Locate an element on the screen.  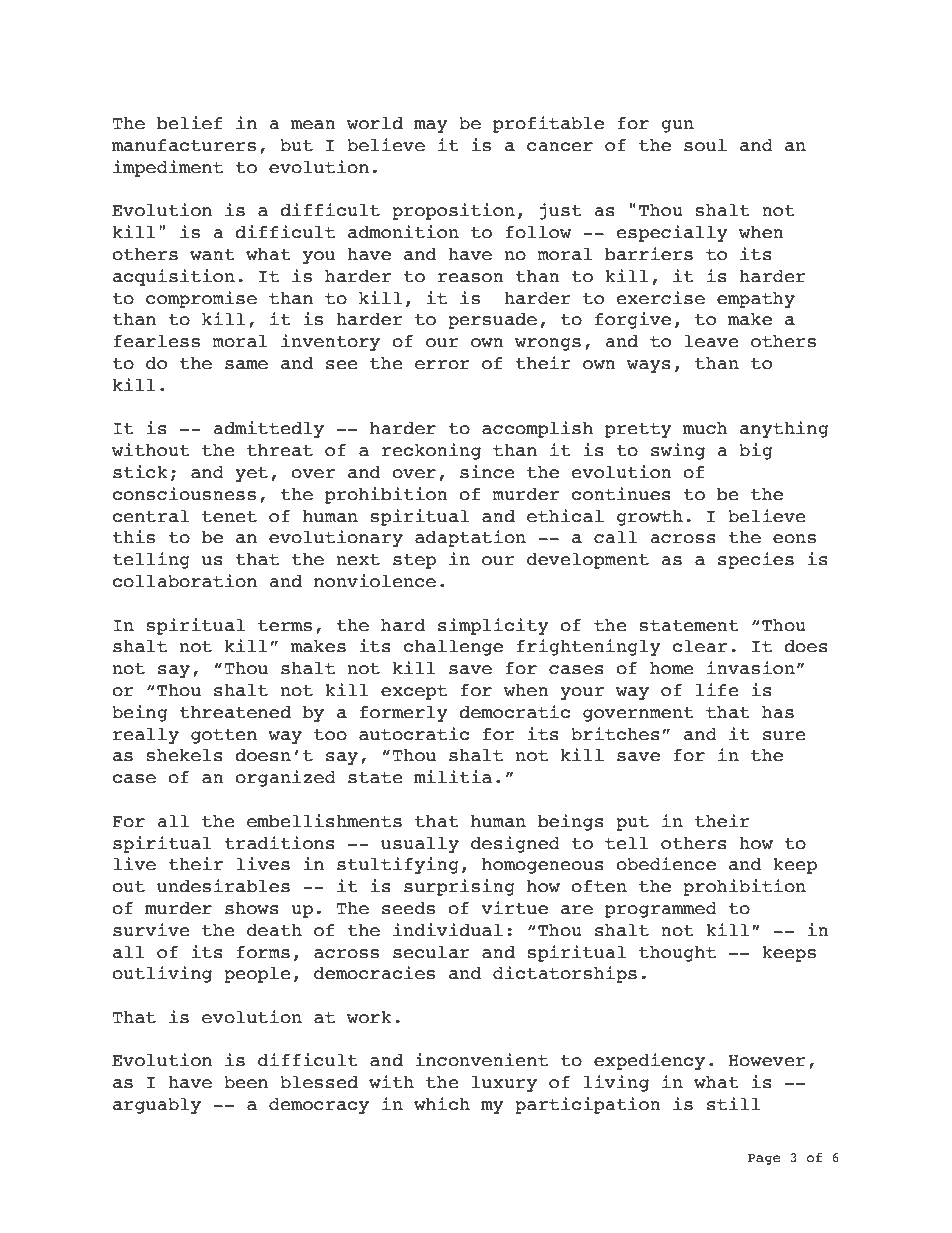
may is located at coordinates (431, 126).
